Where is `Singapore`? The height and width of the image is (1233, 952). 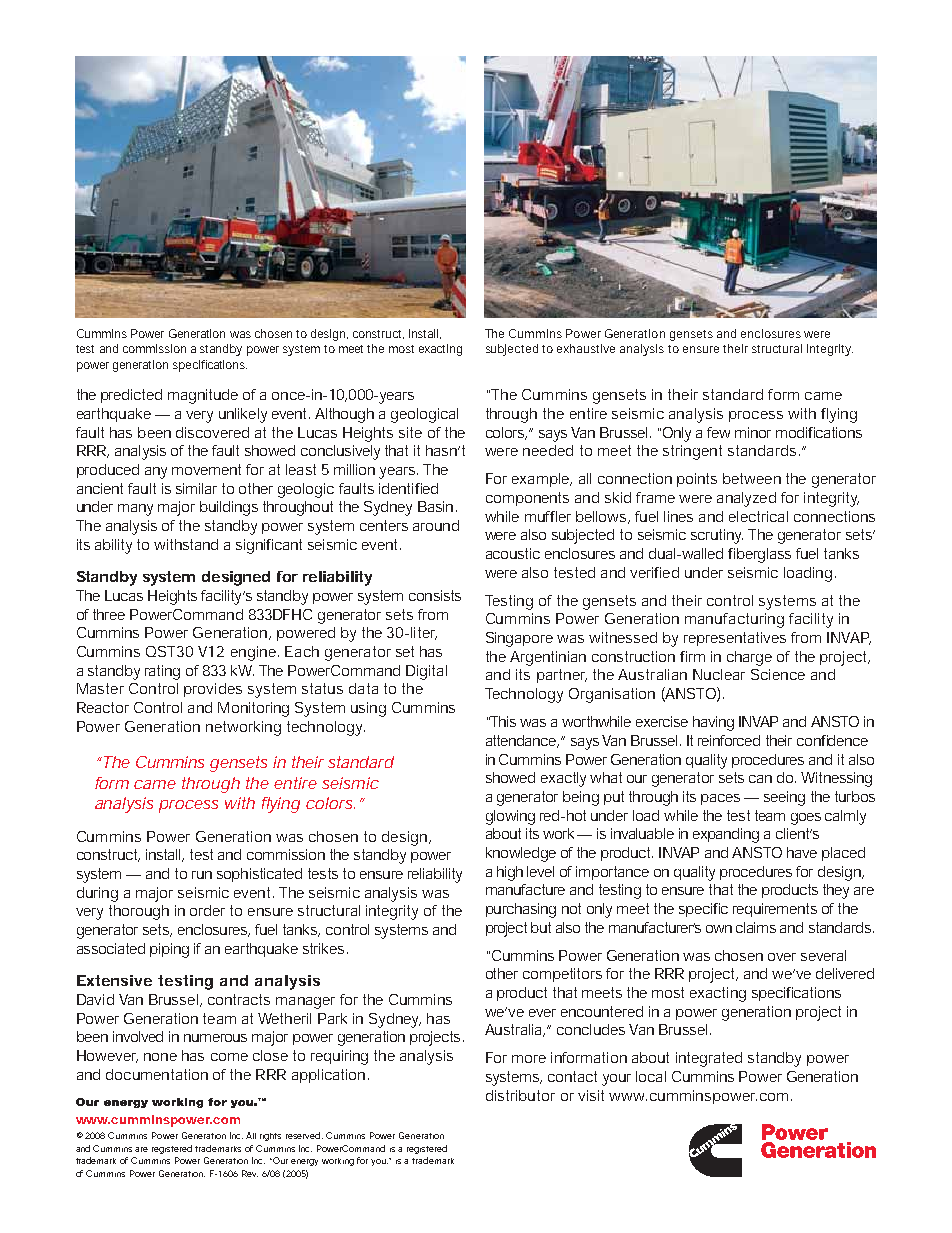 Singapore is located at coordinates (519, 639).
